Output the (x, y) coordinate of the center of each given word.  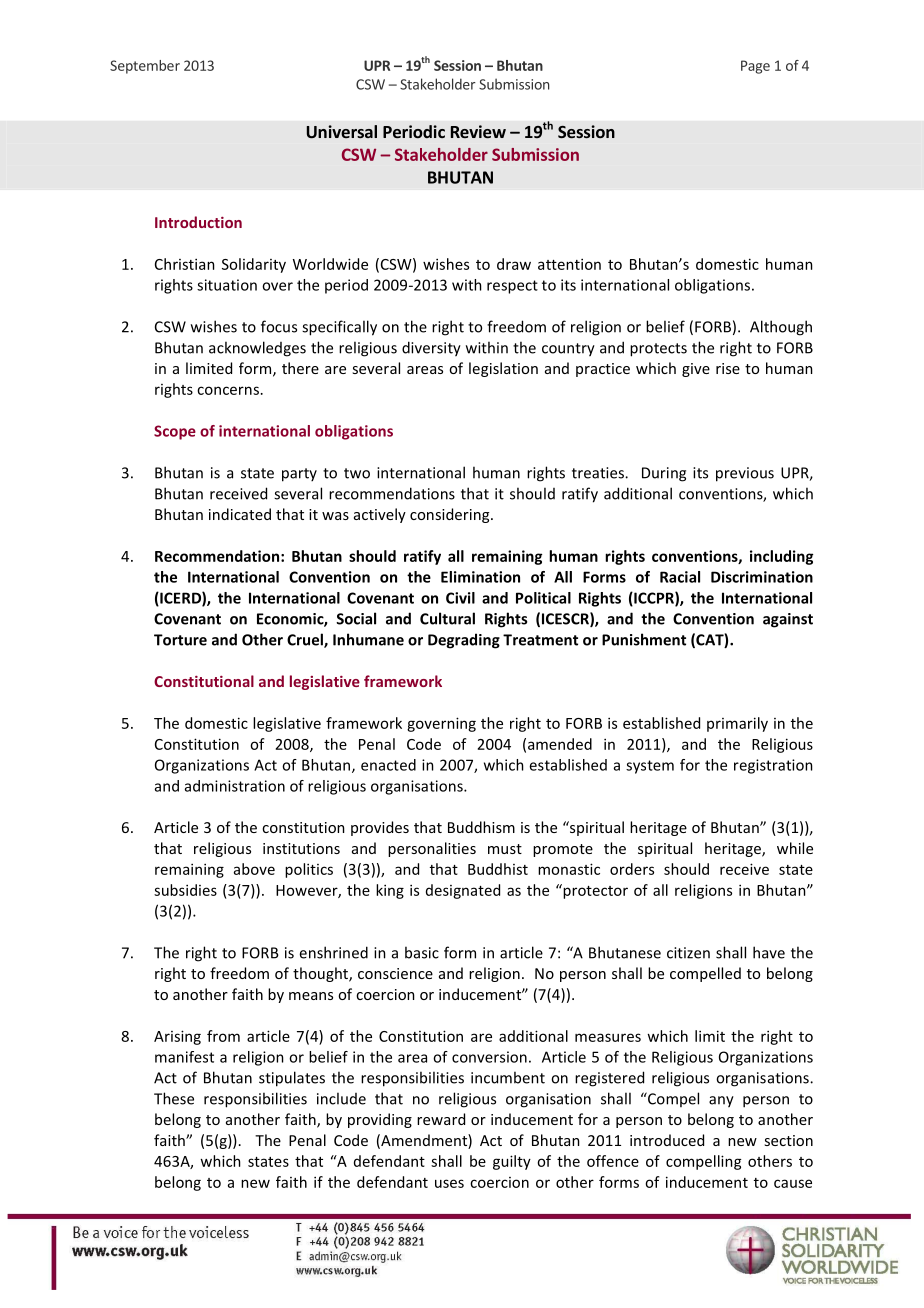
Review (478, 131)
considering (451, 515)
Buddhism (481, 827)
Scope (175, 432)
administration (235, 786)
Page (755, 67)
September (145, 67)
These (174, 1098)
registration (773, 766)
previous (745, 474)
